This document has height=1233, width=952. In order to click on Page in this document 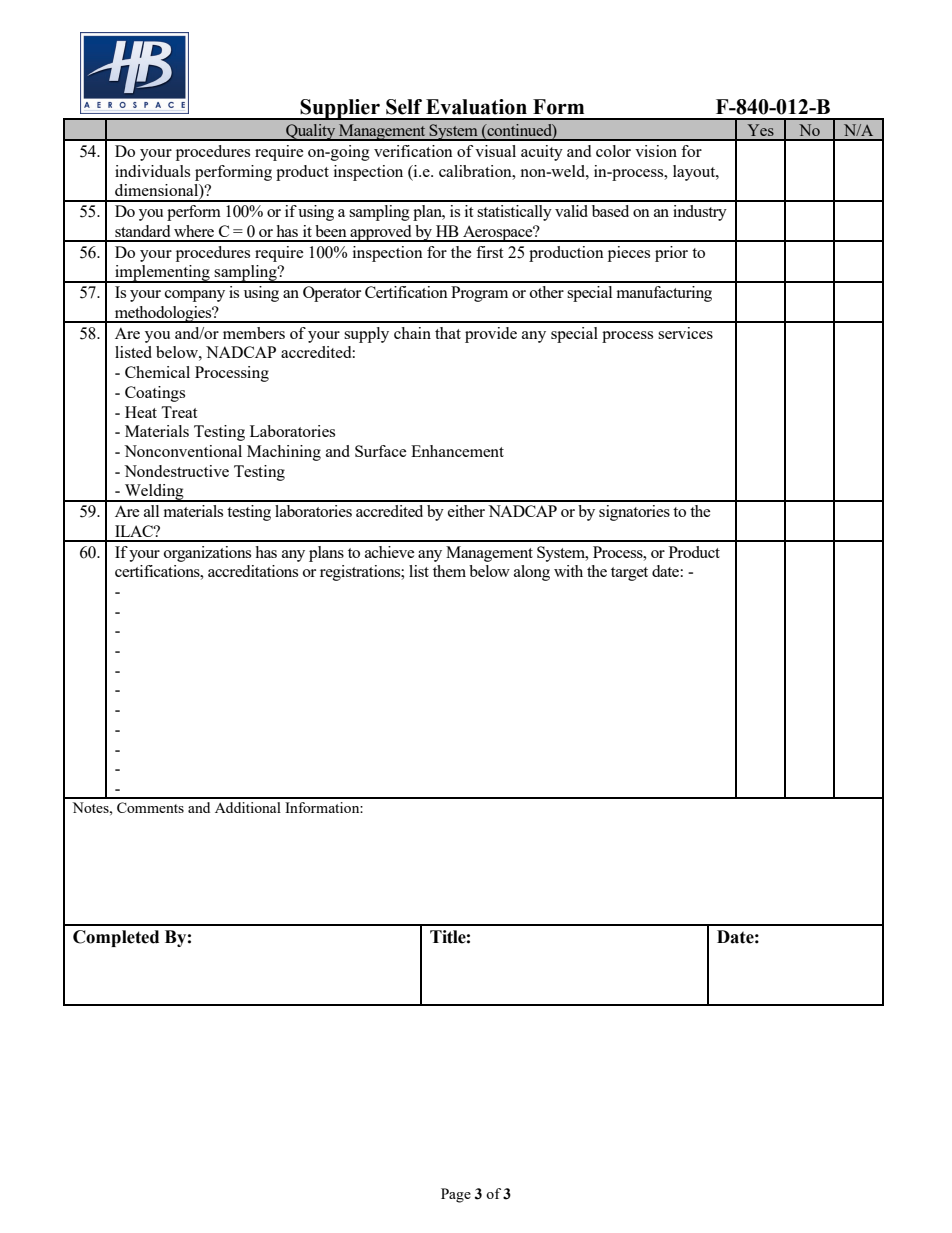, I will do `click(456, 1195)`.
